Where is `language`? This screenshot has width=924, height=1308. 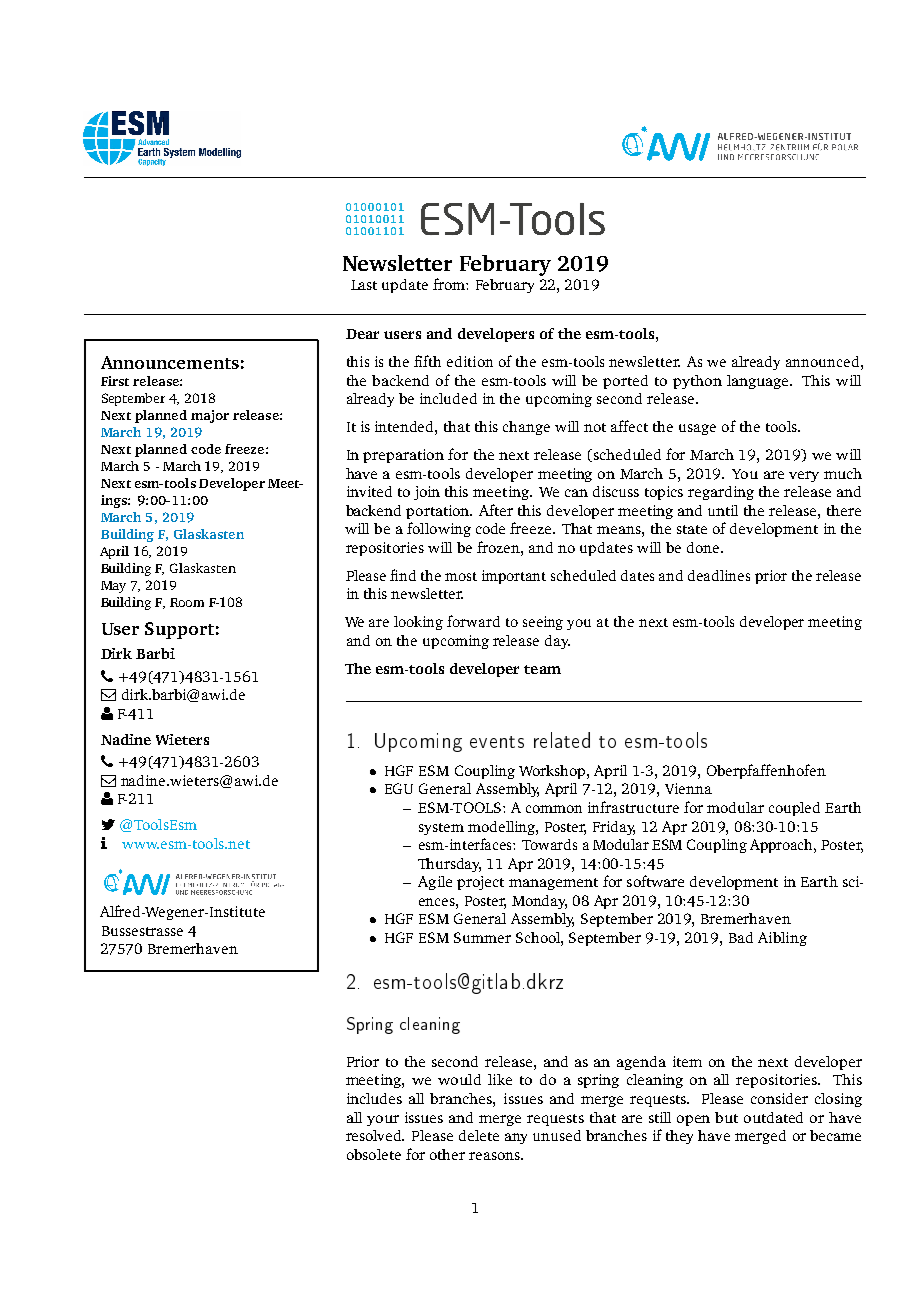
language is located at coordinates (759, 382).
